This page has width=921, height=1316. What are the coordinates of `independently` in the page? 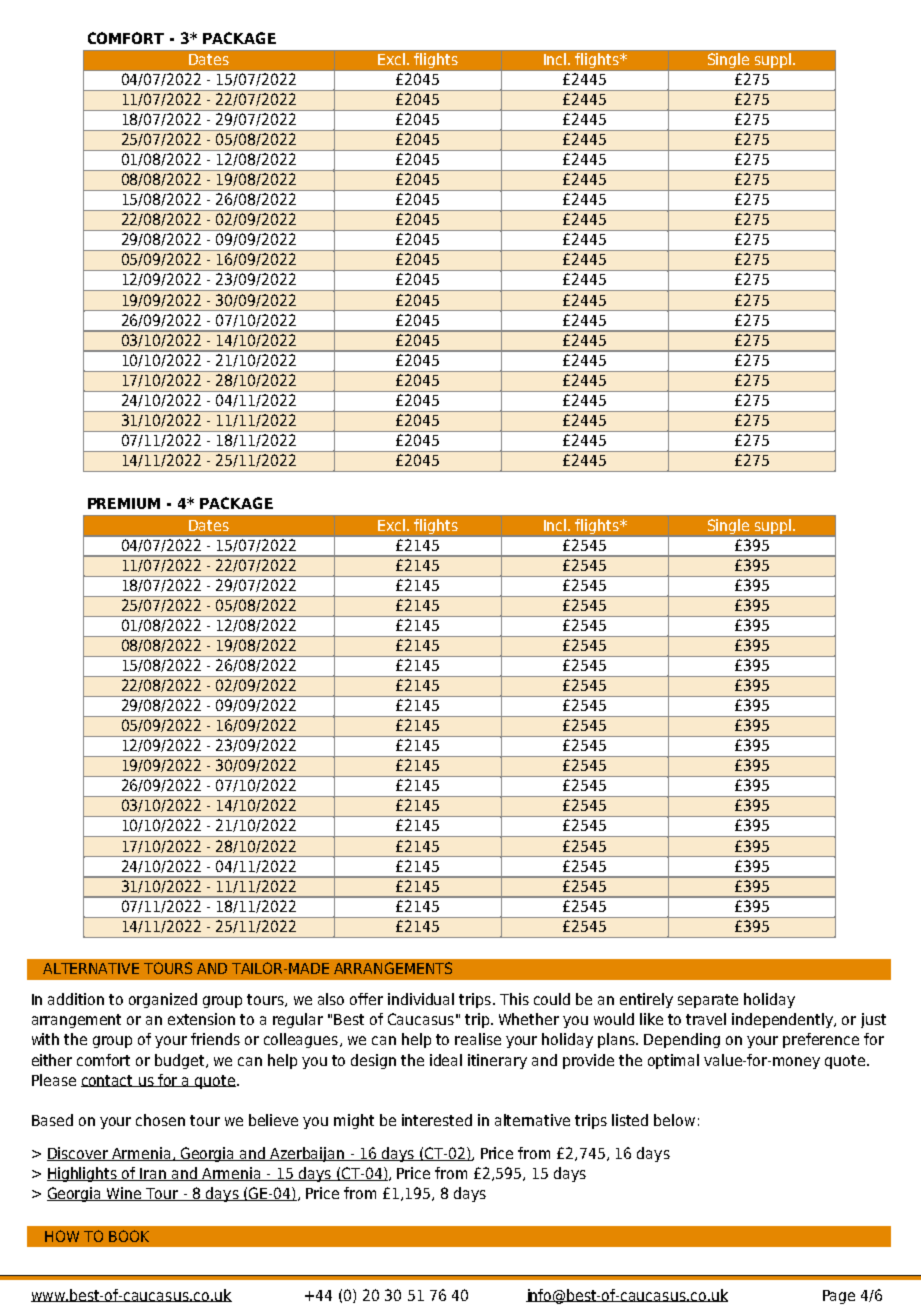 It's located at (783, 1020).
